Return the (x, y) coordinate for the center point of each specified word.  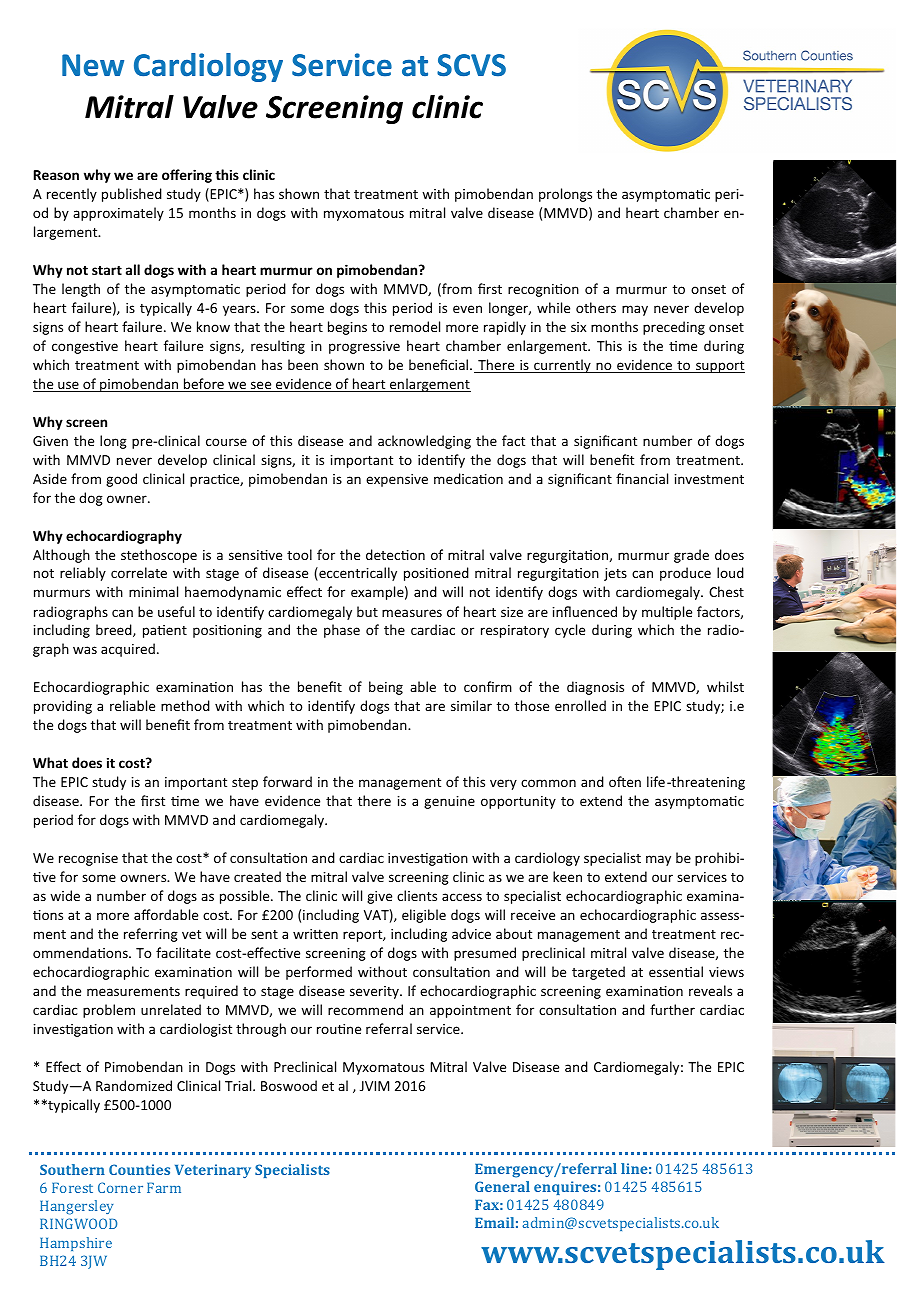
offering (187, 176)
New (93, 65)
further (672, 1009)
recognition (543, 290)
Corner (120, 1187)
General (502, 1186)
